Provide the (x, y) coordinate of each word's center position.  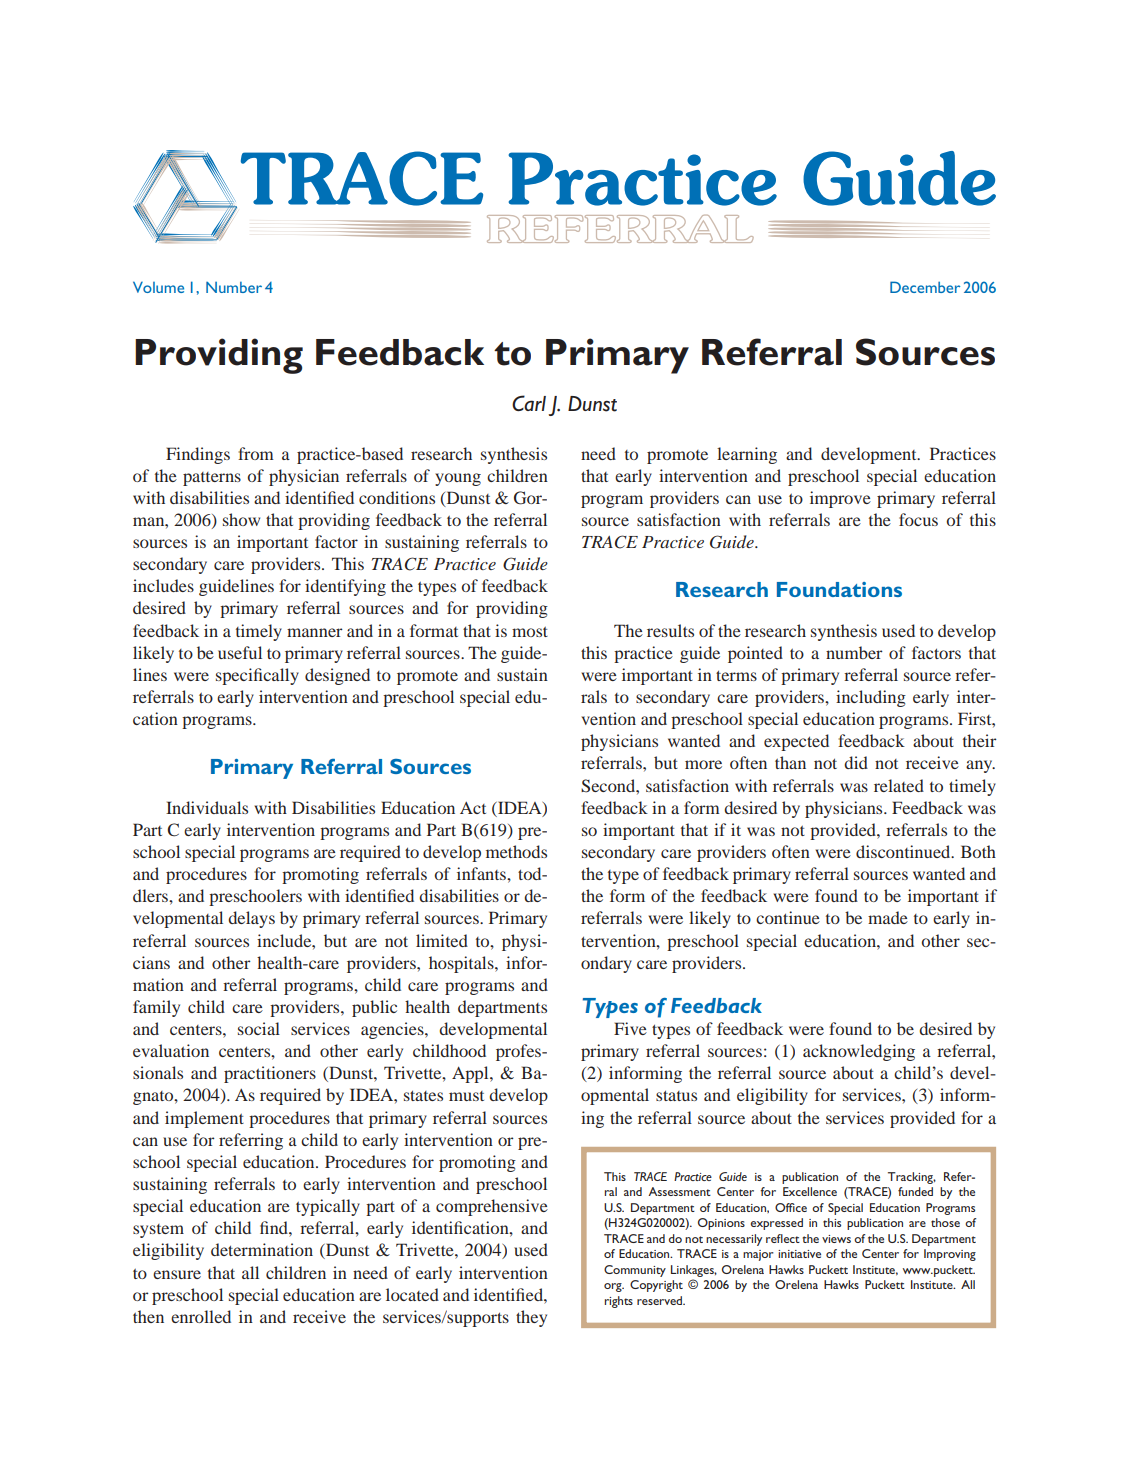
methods (516, 851)
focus (918, 519)
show (241, 519)
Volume (158, 287)
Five (630, 1028)
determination (262, 1249)
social (259, 1028)
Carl (529, 403)
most (530, 631)
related (899, 785)
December (925, 287)
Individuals (207, 807)
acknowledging (859, 1052)
